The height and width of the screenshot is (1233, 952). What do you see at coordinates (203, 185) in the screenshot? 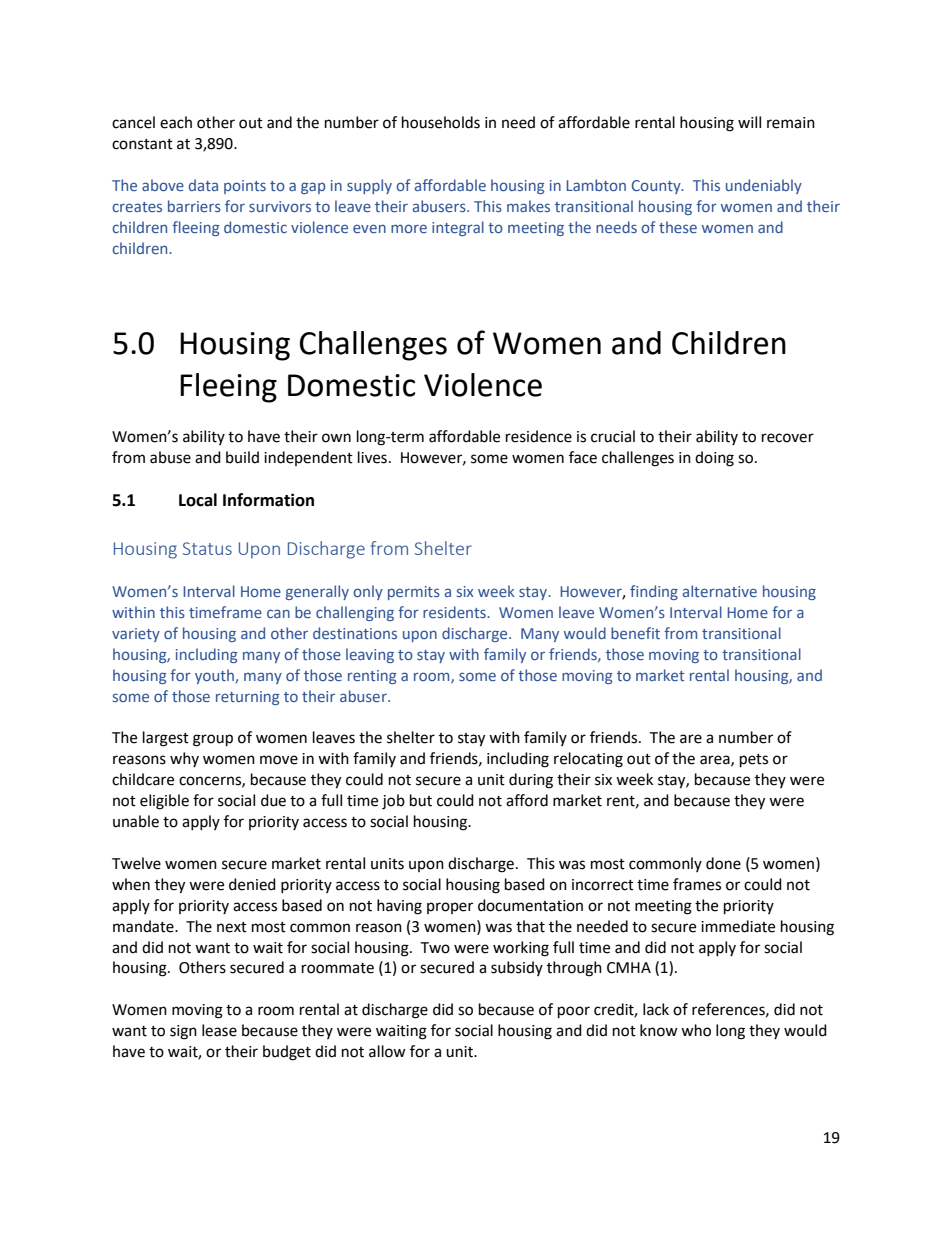
I see `data` at bounding box center [203, 185].
